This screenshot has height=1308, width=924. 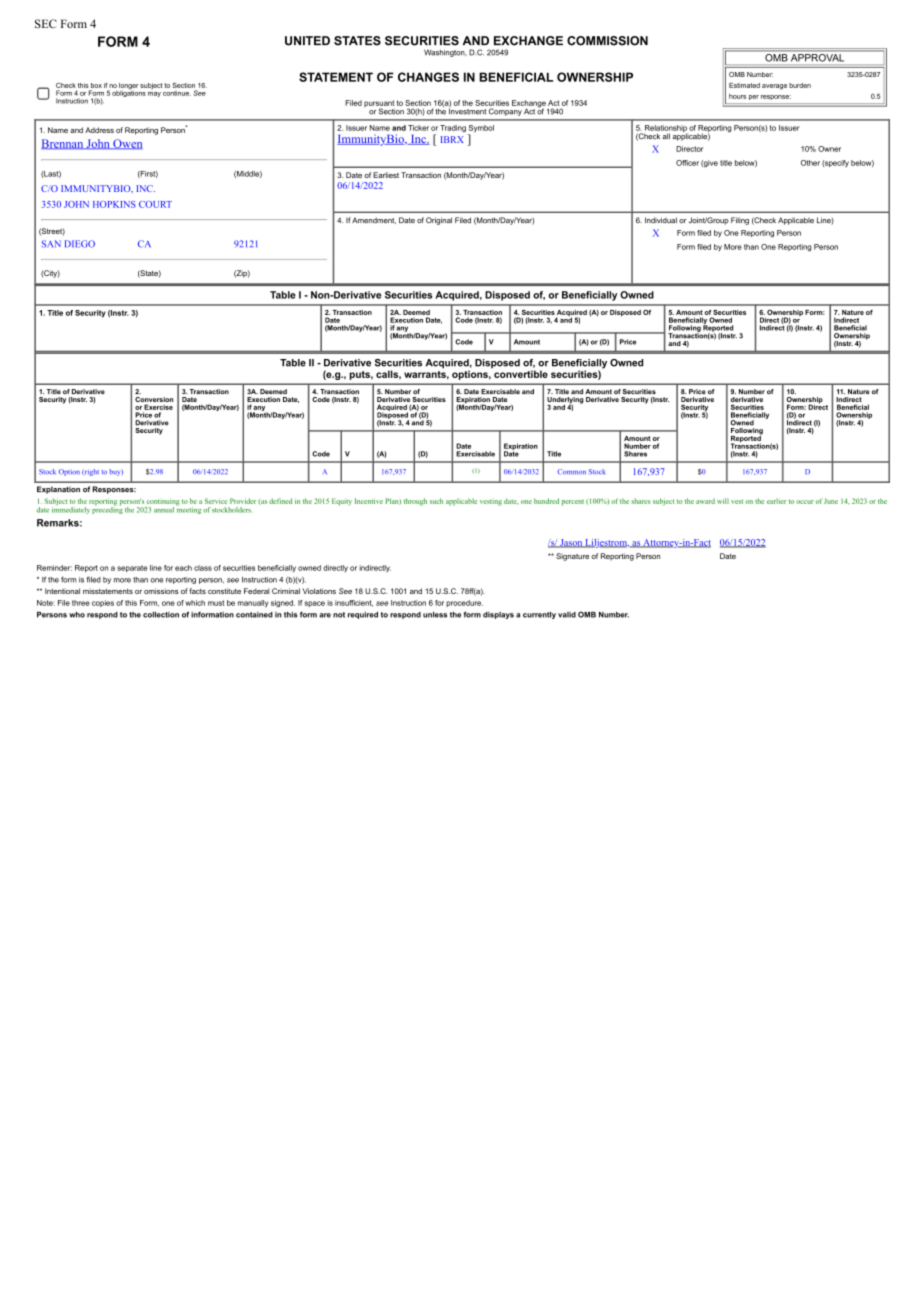 What do you see at coordinates (744, 85) in the screenshot?
I see `Estimated` at bounding box center [744, 85].
